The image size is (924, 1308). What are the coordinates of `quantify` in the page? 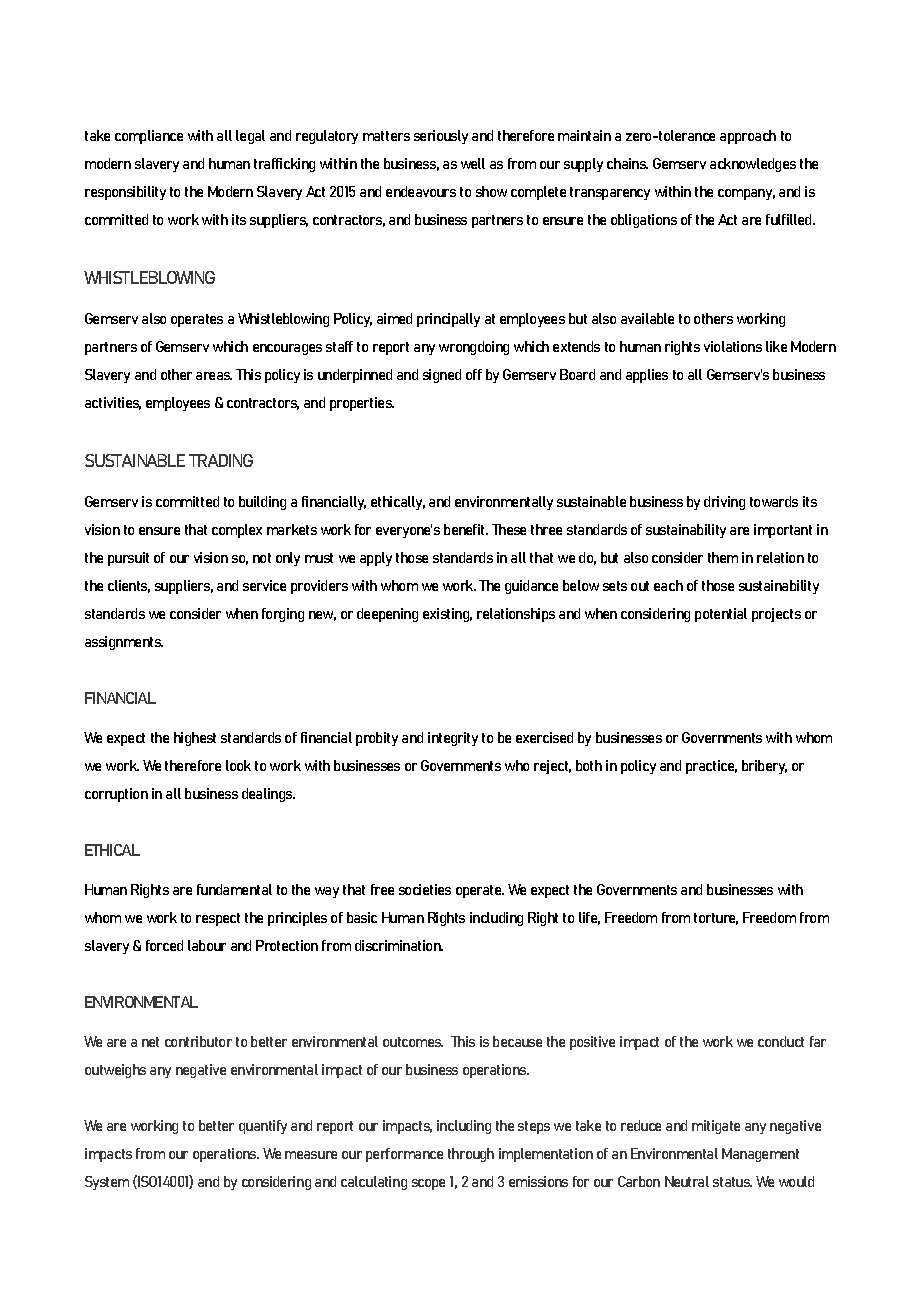 It's located at (263, 1127).
